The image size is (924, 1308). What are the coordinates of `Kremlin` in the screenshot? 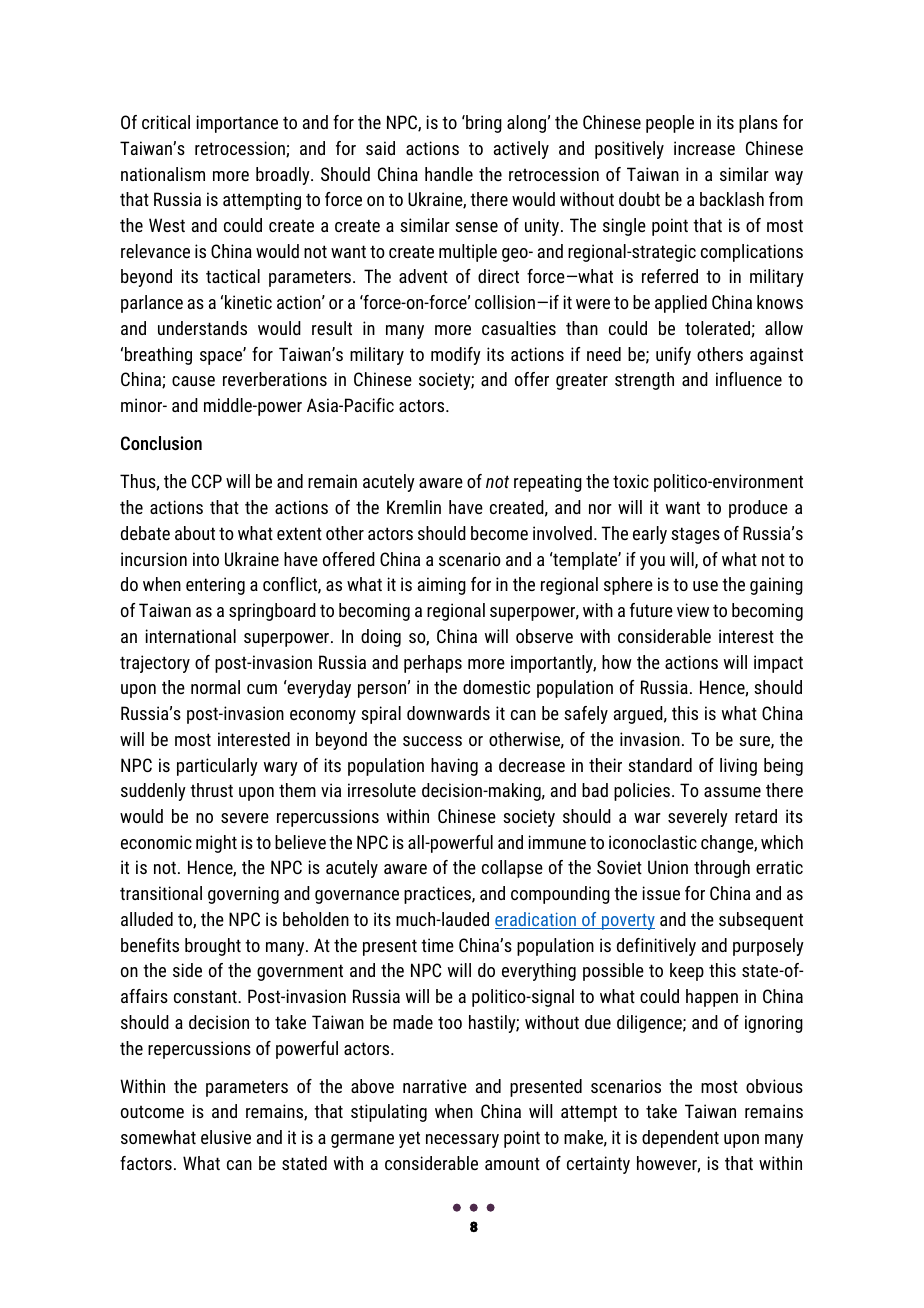 It's located at (414, 507).
